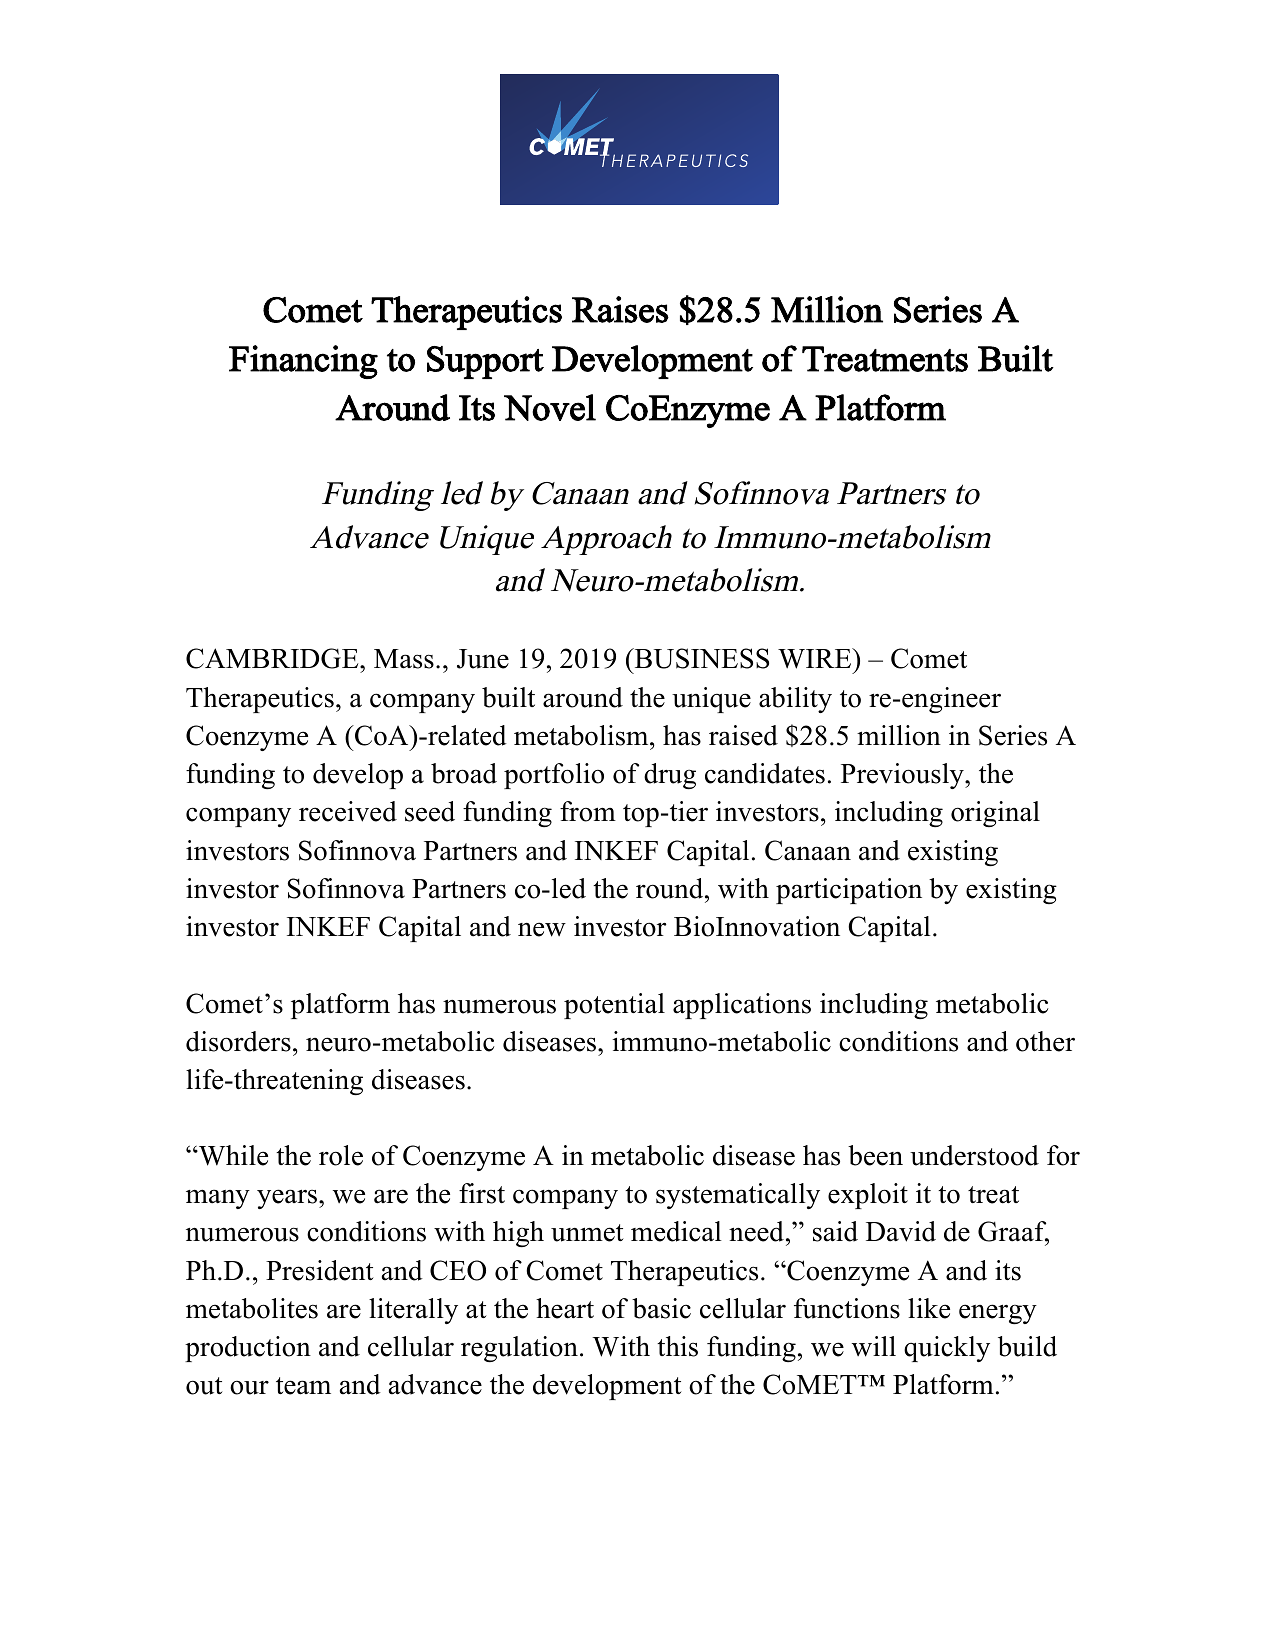 This screenshot has width=1263, height=1634. What do you see at coordinates (614, 1006) in the screenshot?
I see `potential` at bounding box center [614, 1006].
